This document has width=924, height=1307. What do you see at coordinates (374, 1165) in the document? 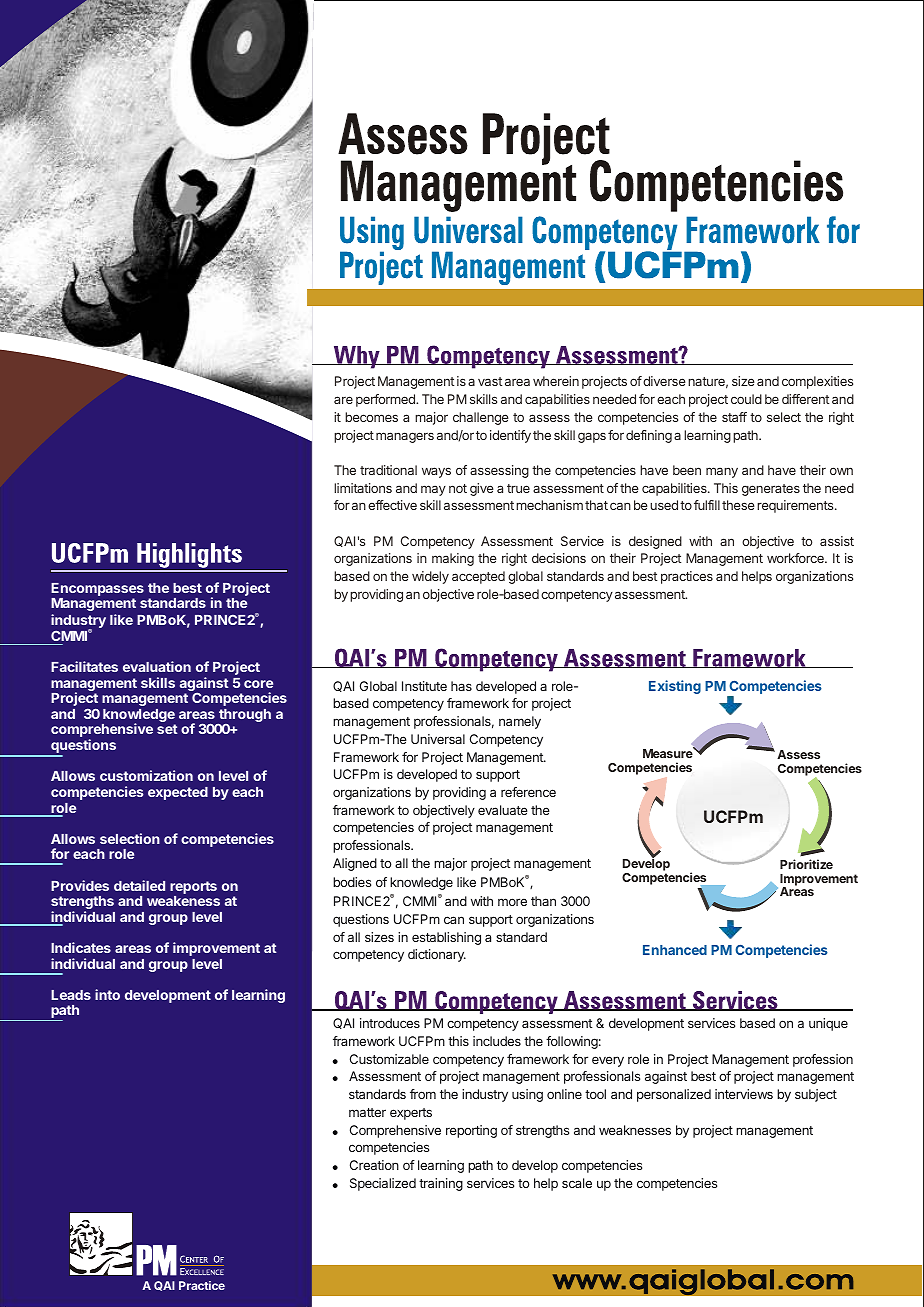
I see `Creation` at bounding box center [374, 1165].
